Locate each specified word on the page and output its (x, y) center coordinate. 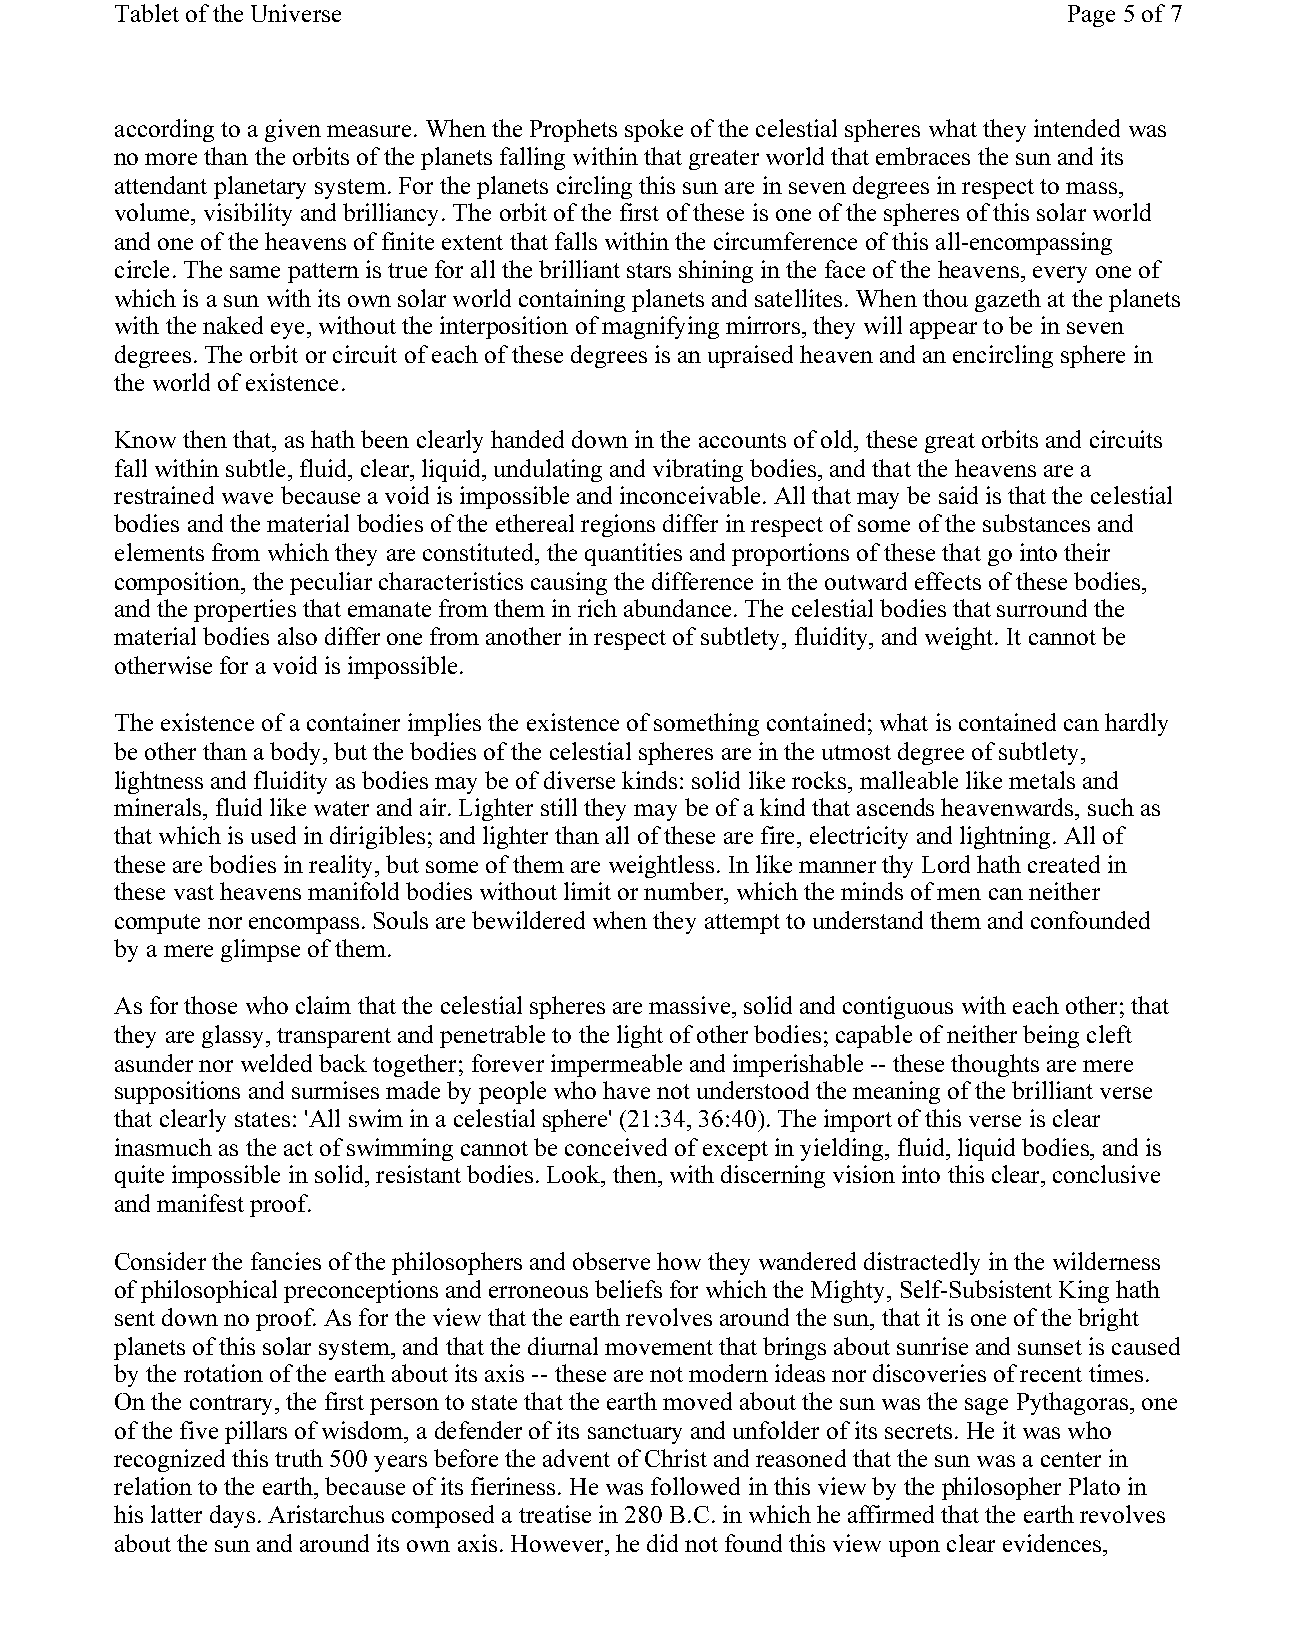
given (293, 130)
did (662, 1543)
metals (1042, 780)
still (559, 807)
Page (1091, 16)
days (232, 1516)
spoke (654, 130)
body (297, 753)
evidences (1053, 1543)
